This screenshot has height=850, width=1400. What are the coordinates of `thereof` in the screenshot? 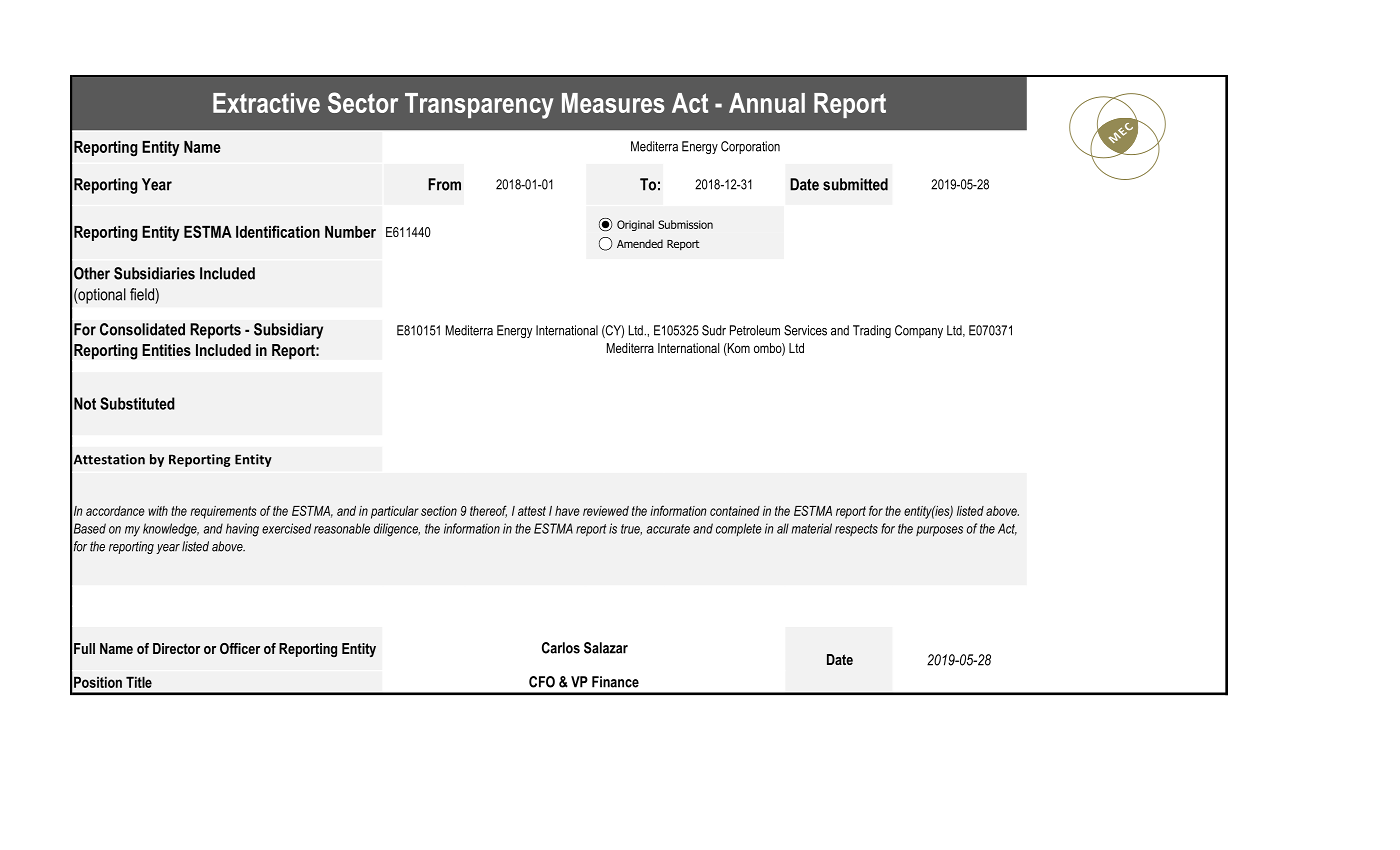 It's located at (488, 511).
